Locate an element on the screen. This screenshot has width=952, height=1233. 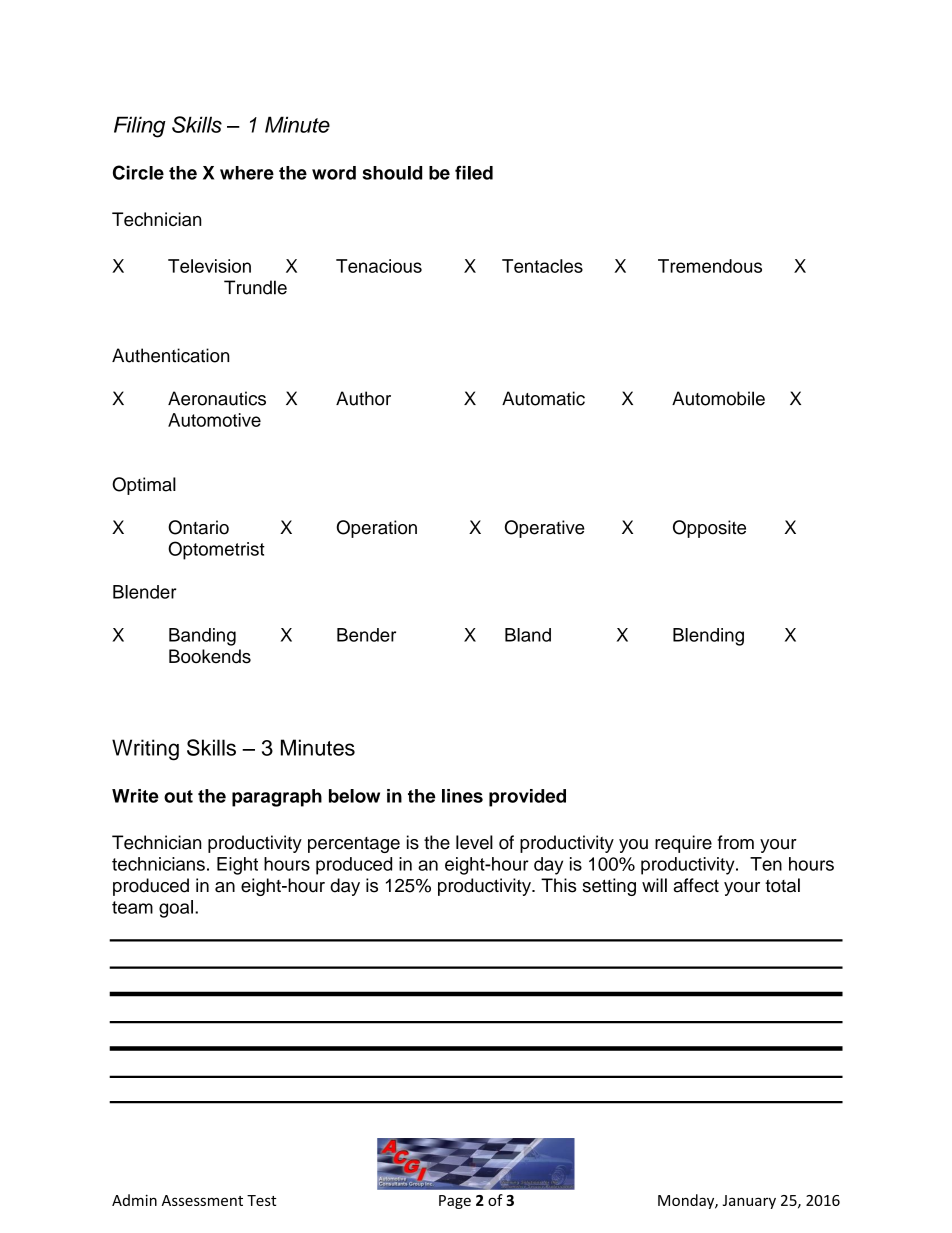
Blending is located at coordinates (708, 637).
